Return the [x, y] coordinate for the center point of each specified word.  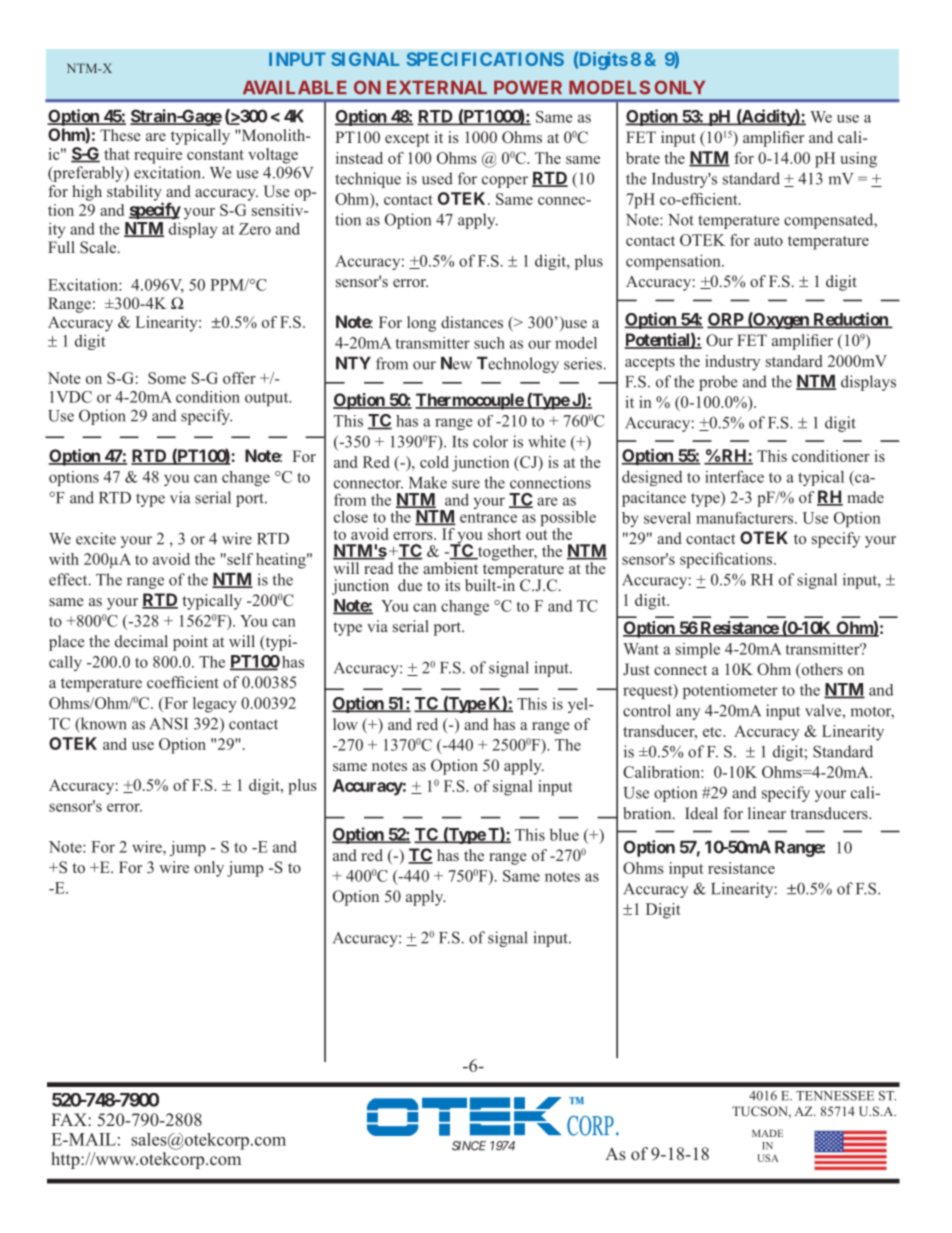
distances [472, 322]
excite [96, 538]
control [647, 710]
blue [564, 834]
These [120, 135]
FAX [70, 1119]
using [858, 160]
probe [718, 383]
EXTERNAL [437, 87]
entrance [488, 517]
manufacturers [746, 518]
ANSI [169, 723]
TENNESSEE [835, 1096]
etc [713, 732]
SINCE [469, 1146]
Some [167, 378]
